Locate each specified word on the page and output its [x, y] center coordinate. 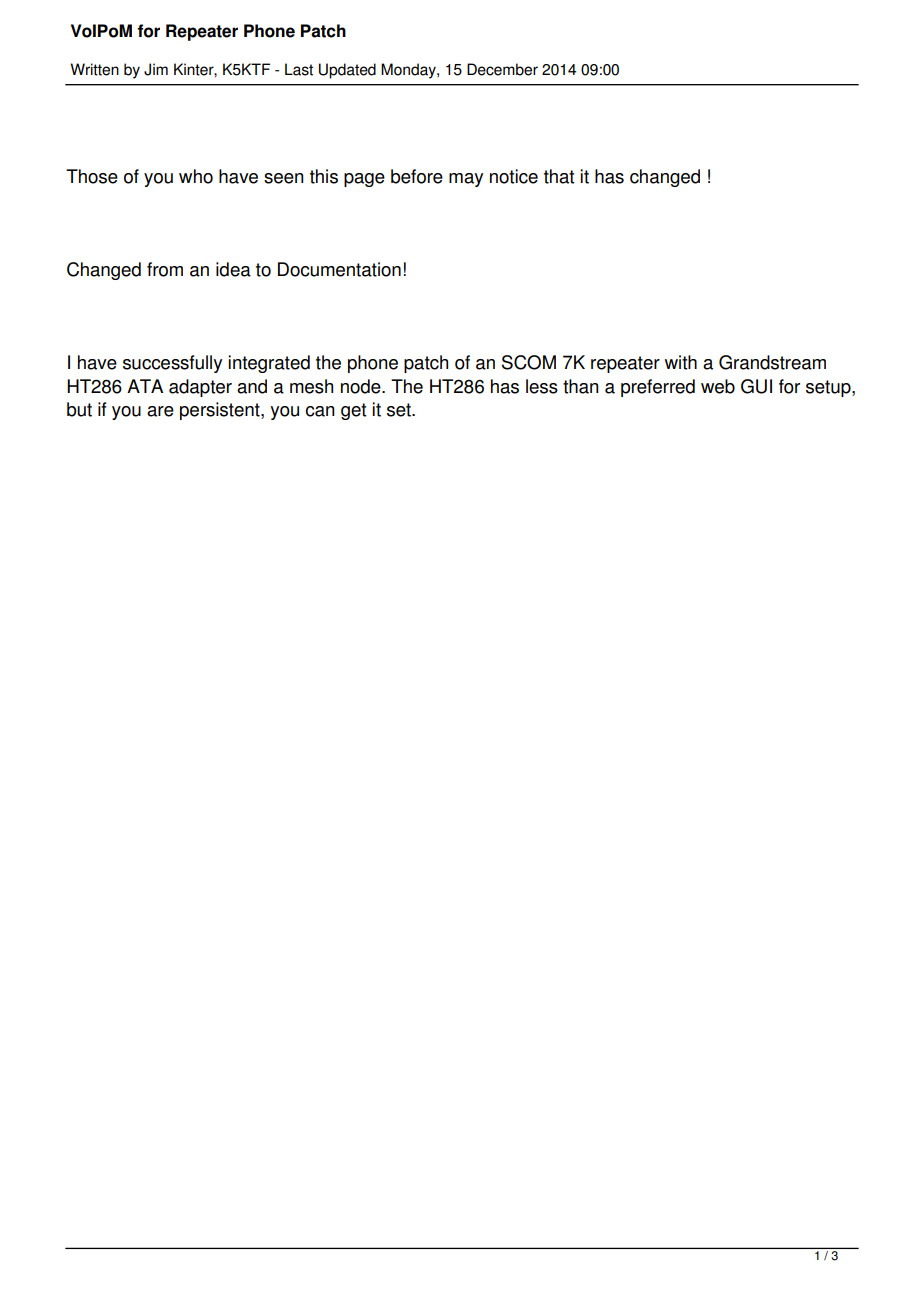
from [165, 269]
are [160, 411]
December [502, 69]
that [559, 176]
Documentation [339, 269]
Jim [156, 69]
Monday [409, 71]
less [542, 386]
